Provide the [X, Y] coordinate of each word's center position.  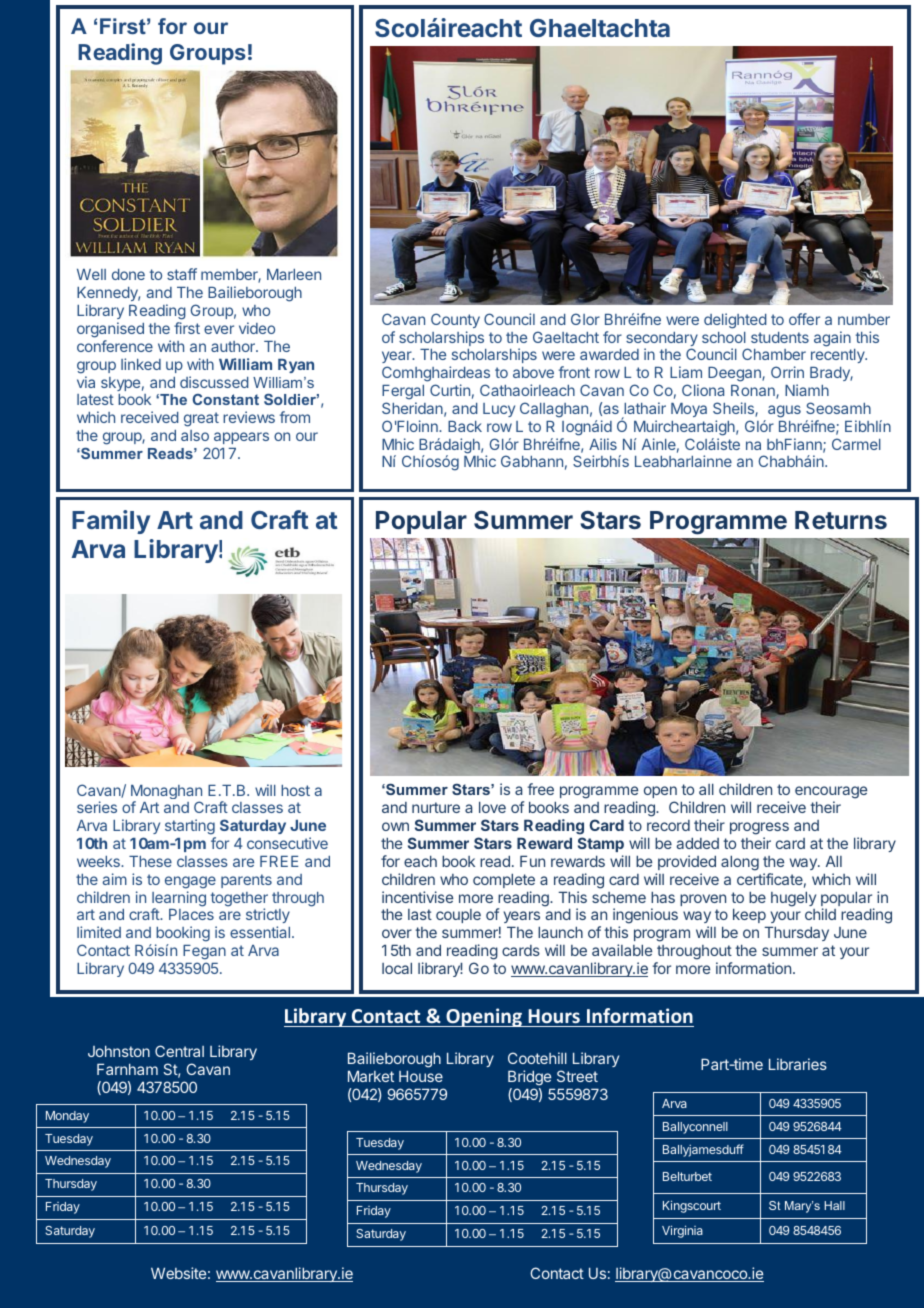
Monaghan [166, 793]
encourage [831, 794]
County [455, 320]
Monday [67, 1117]
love [492, 807]
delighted [735, 321]
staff [182, 274]
